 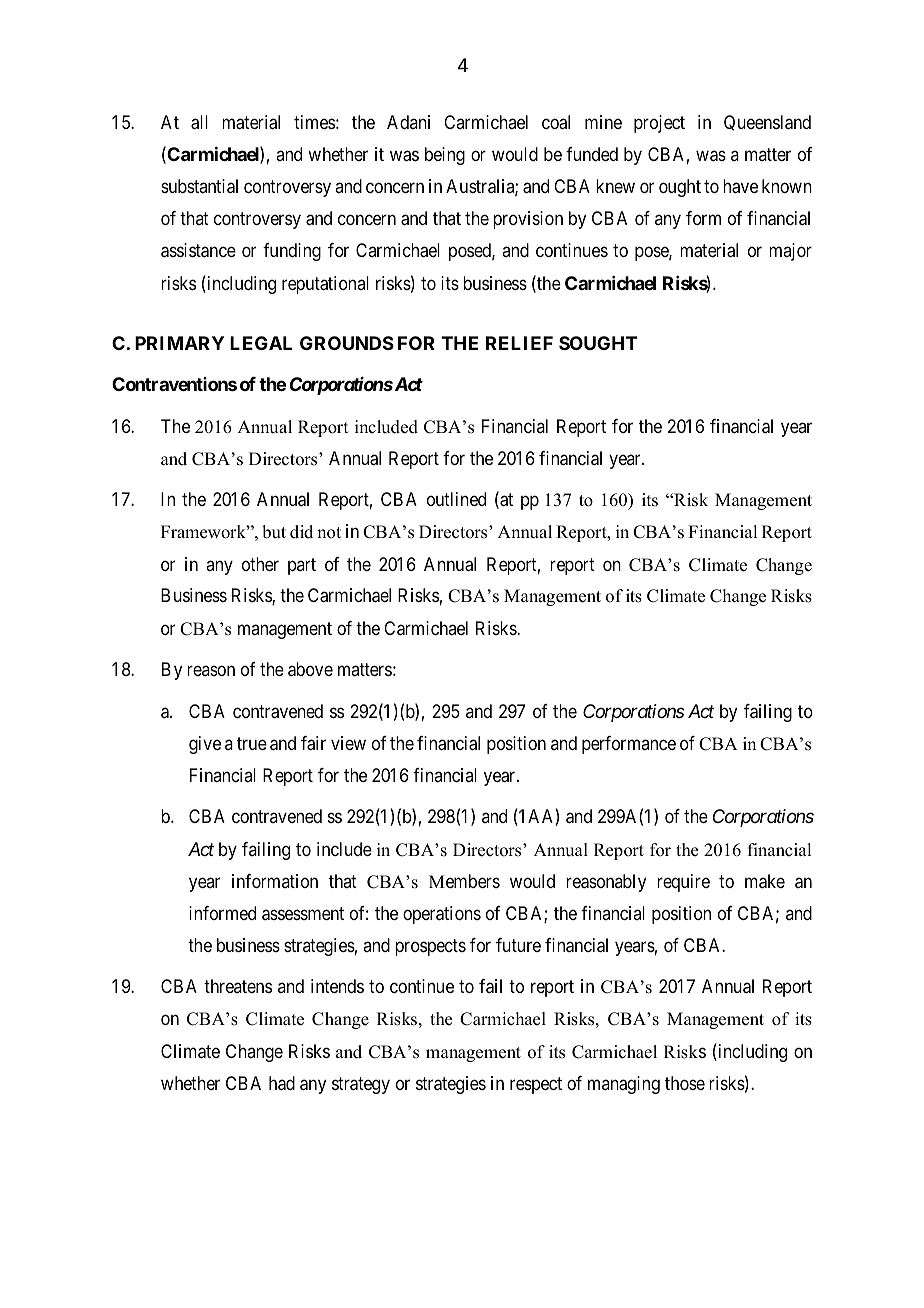 I want to click on have, so click(x=740, y=186).
